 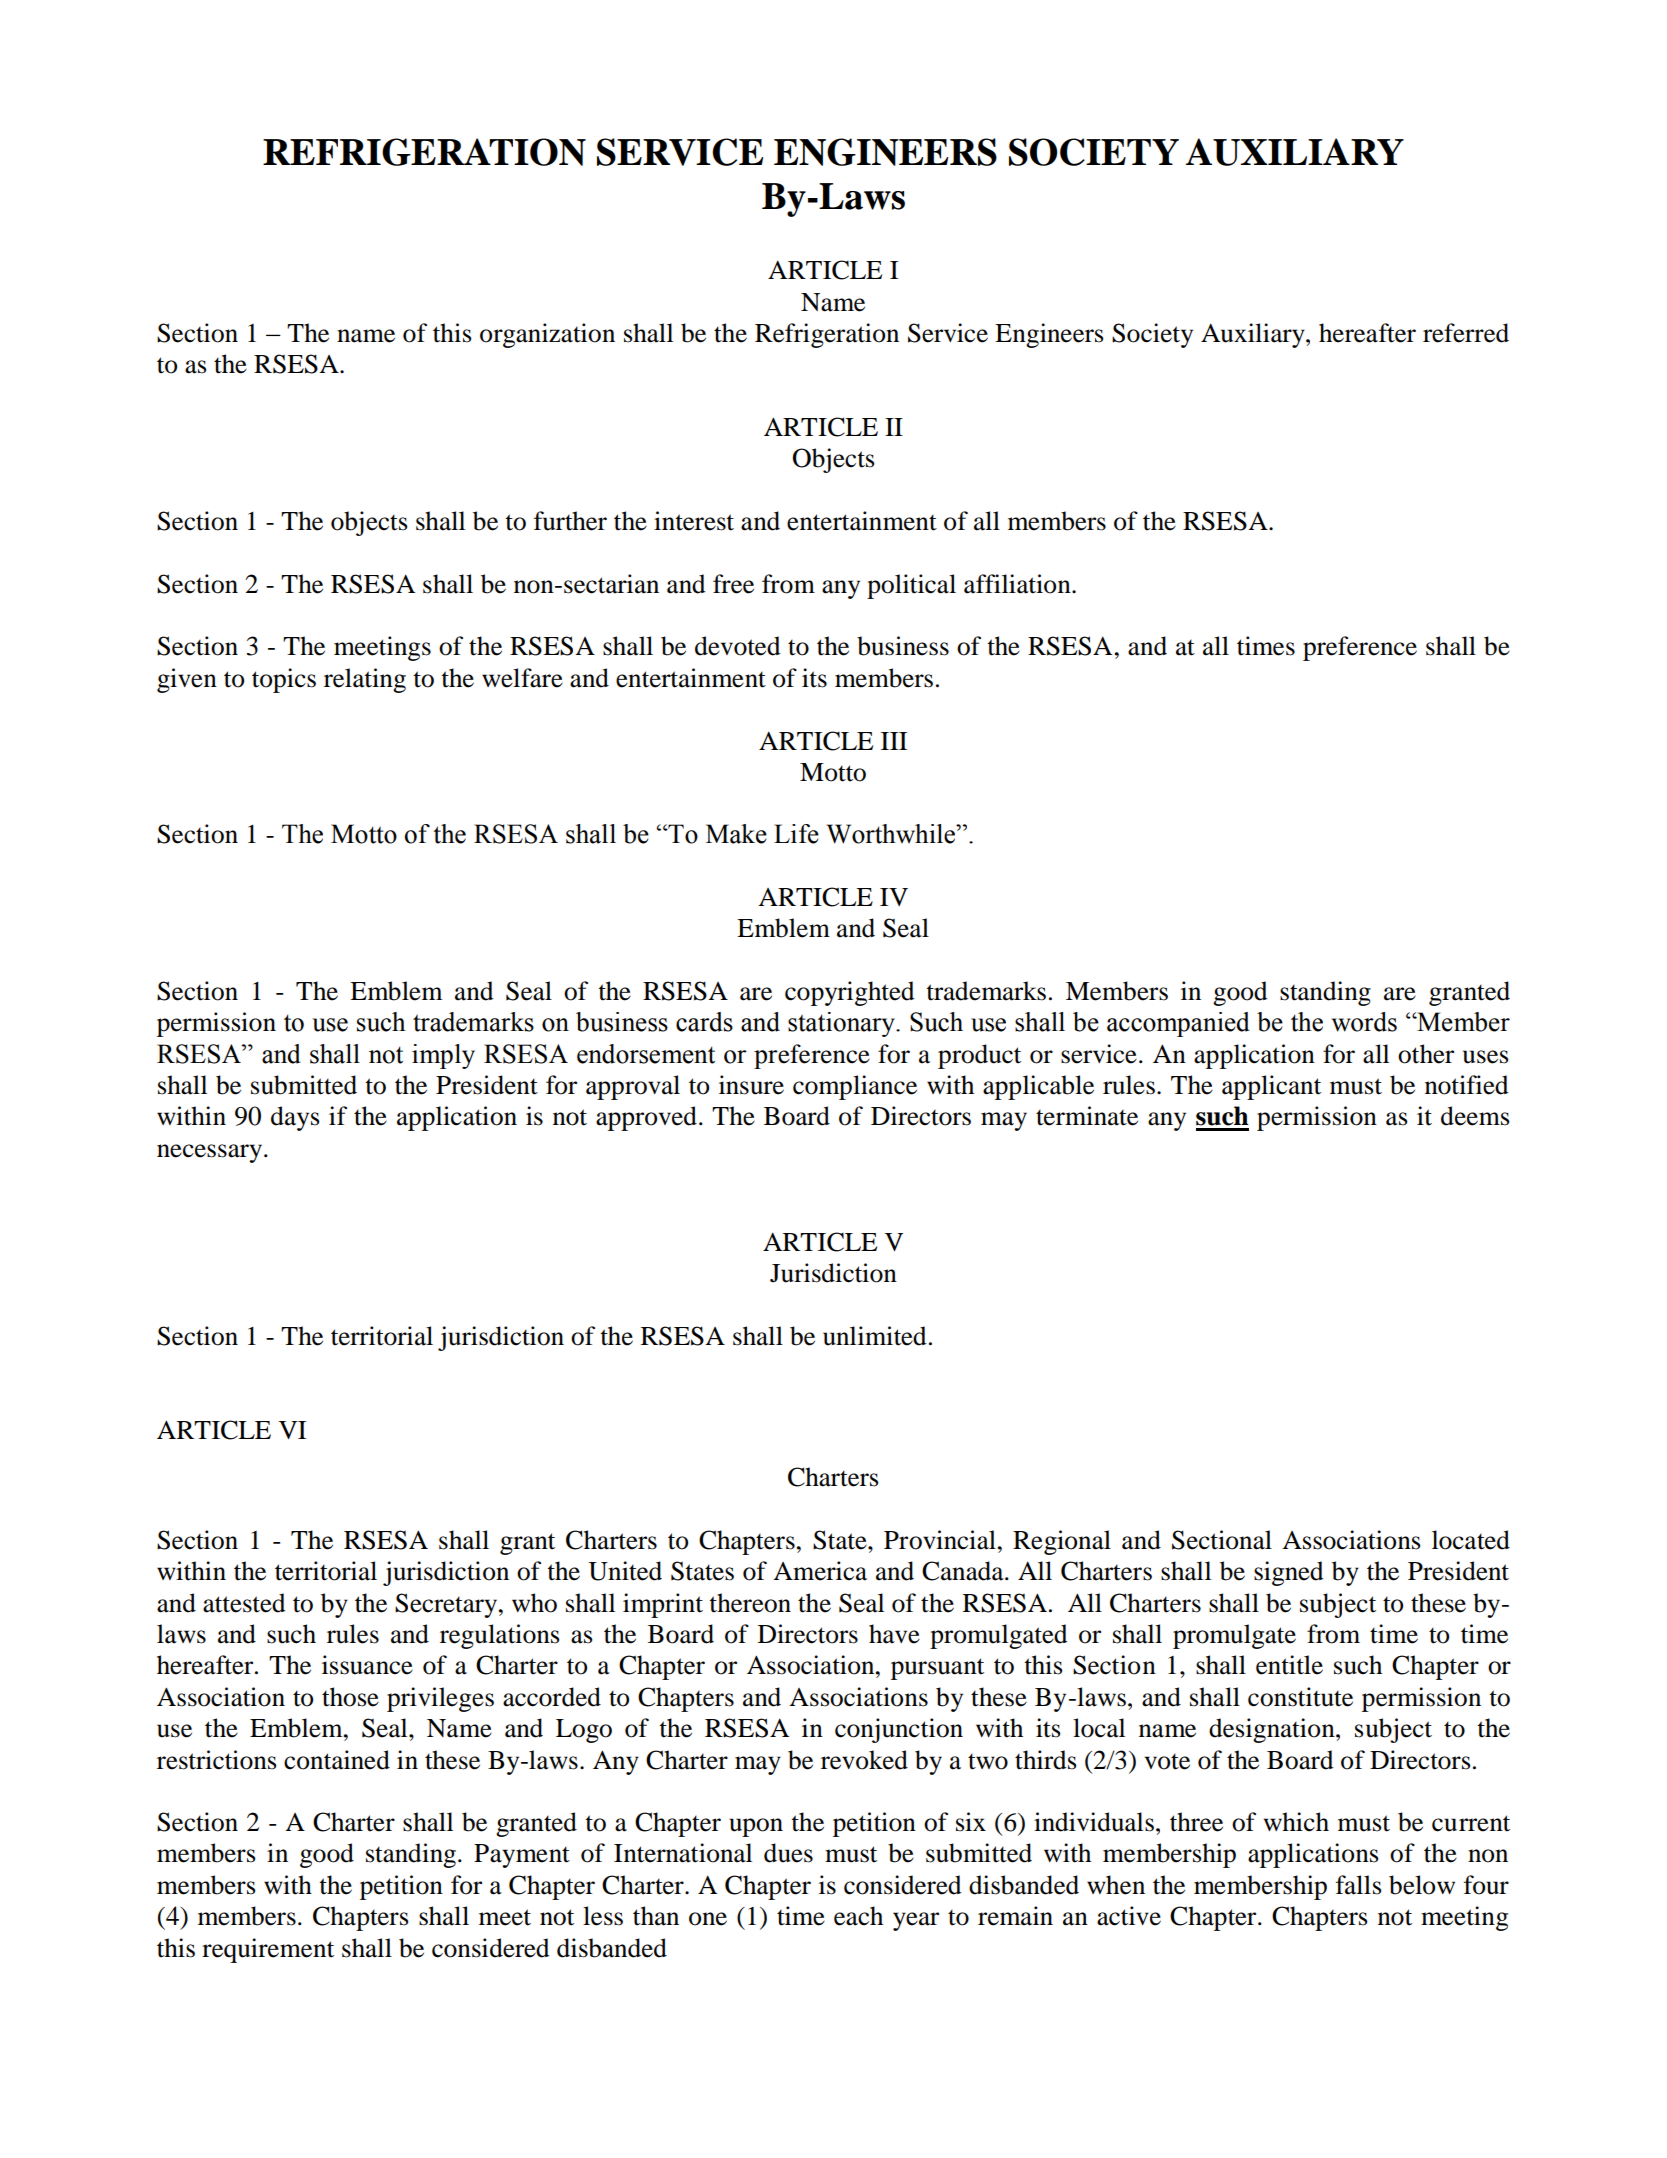 What do you see at coordinates (855, 1087) in the page?
I see `compliance` at bounding box center [855, 1087].
